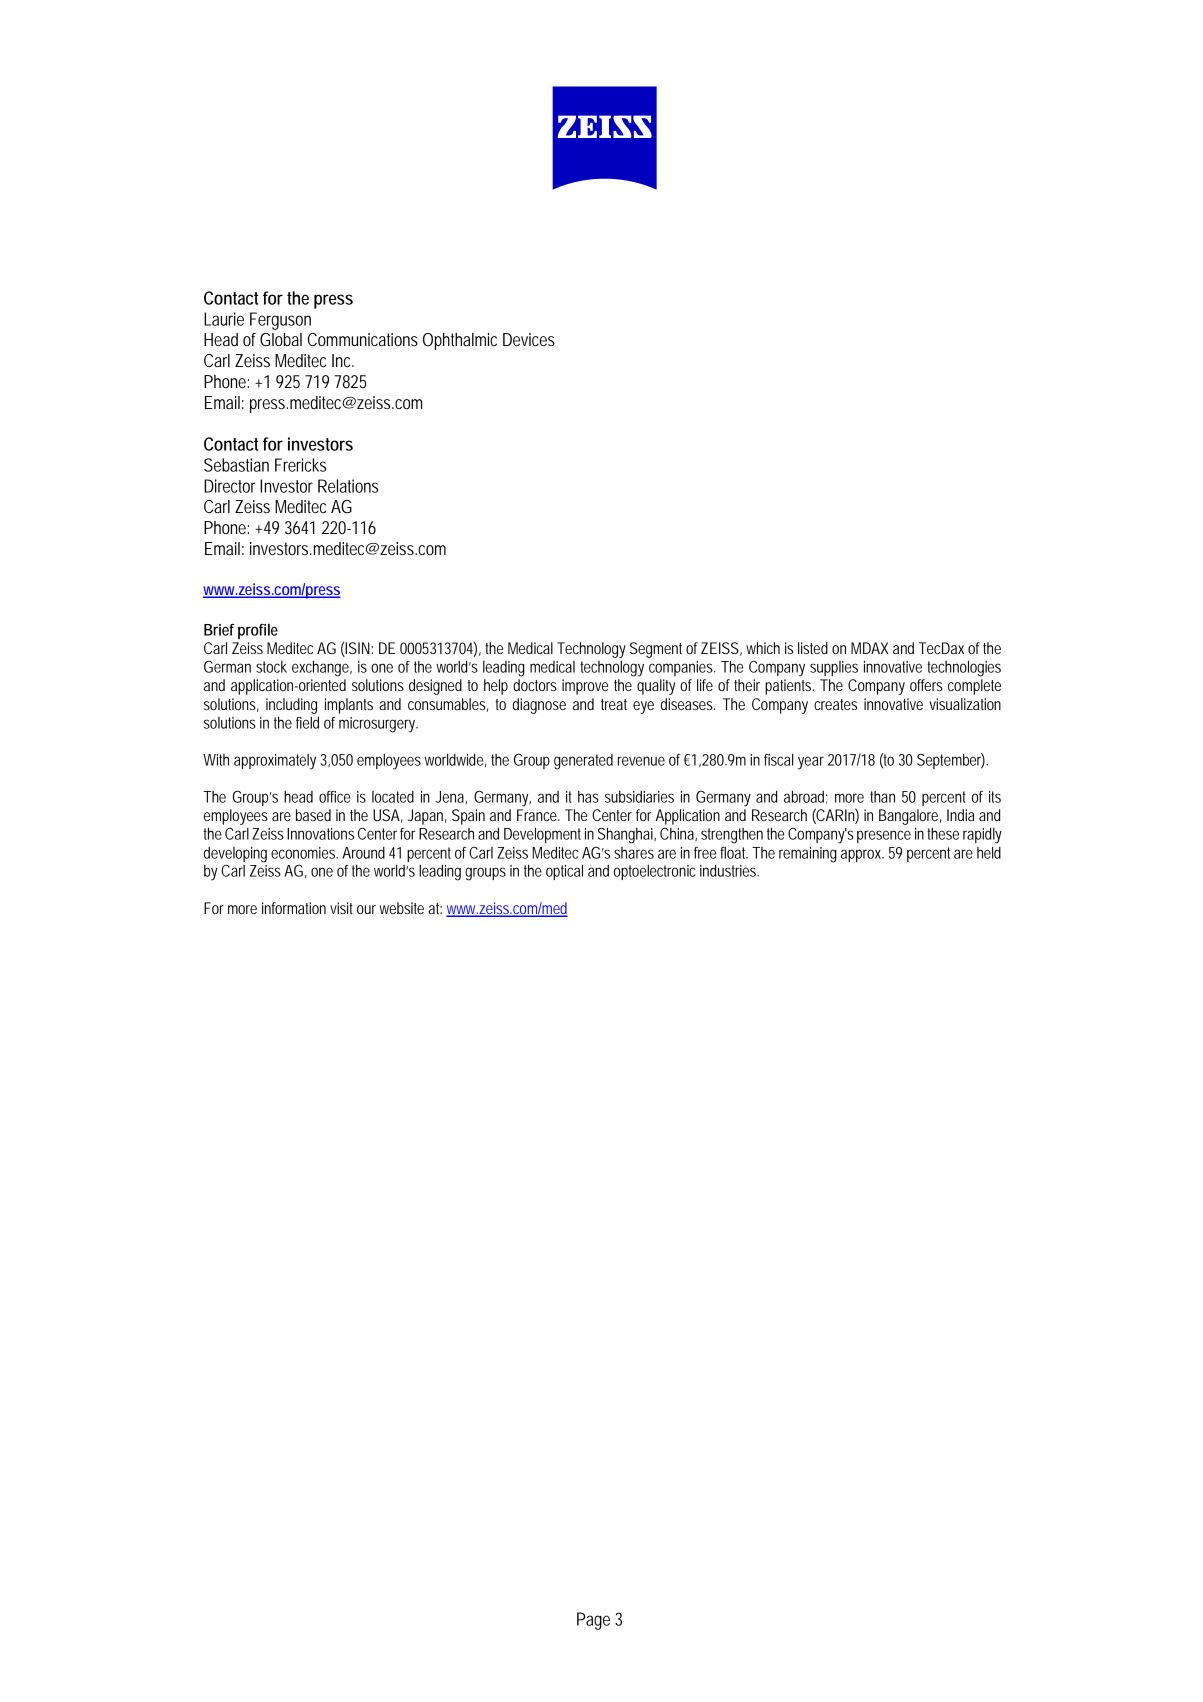  I want to click on Page, so click(593, 1621).
